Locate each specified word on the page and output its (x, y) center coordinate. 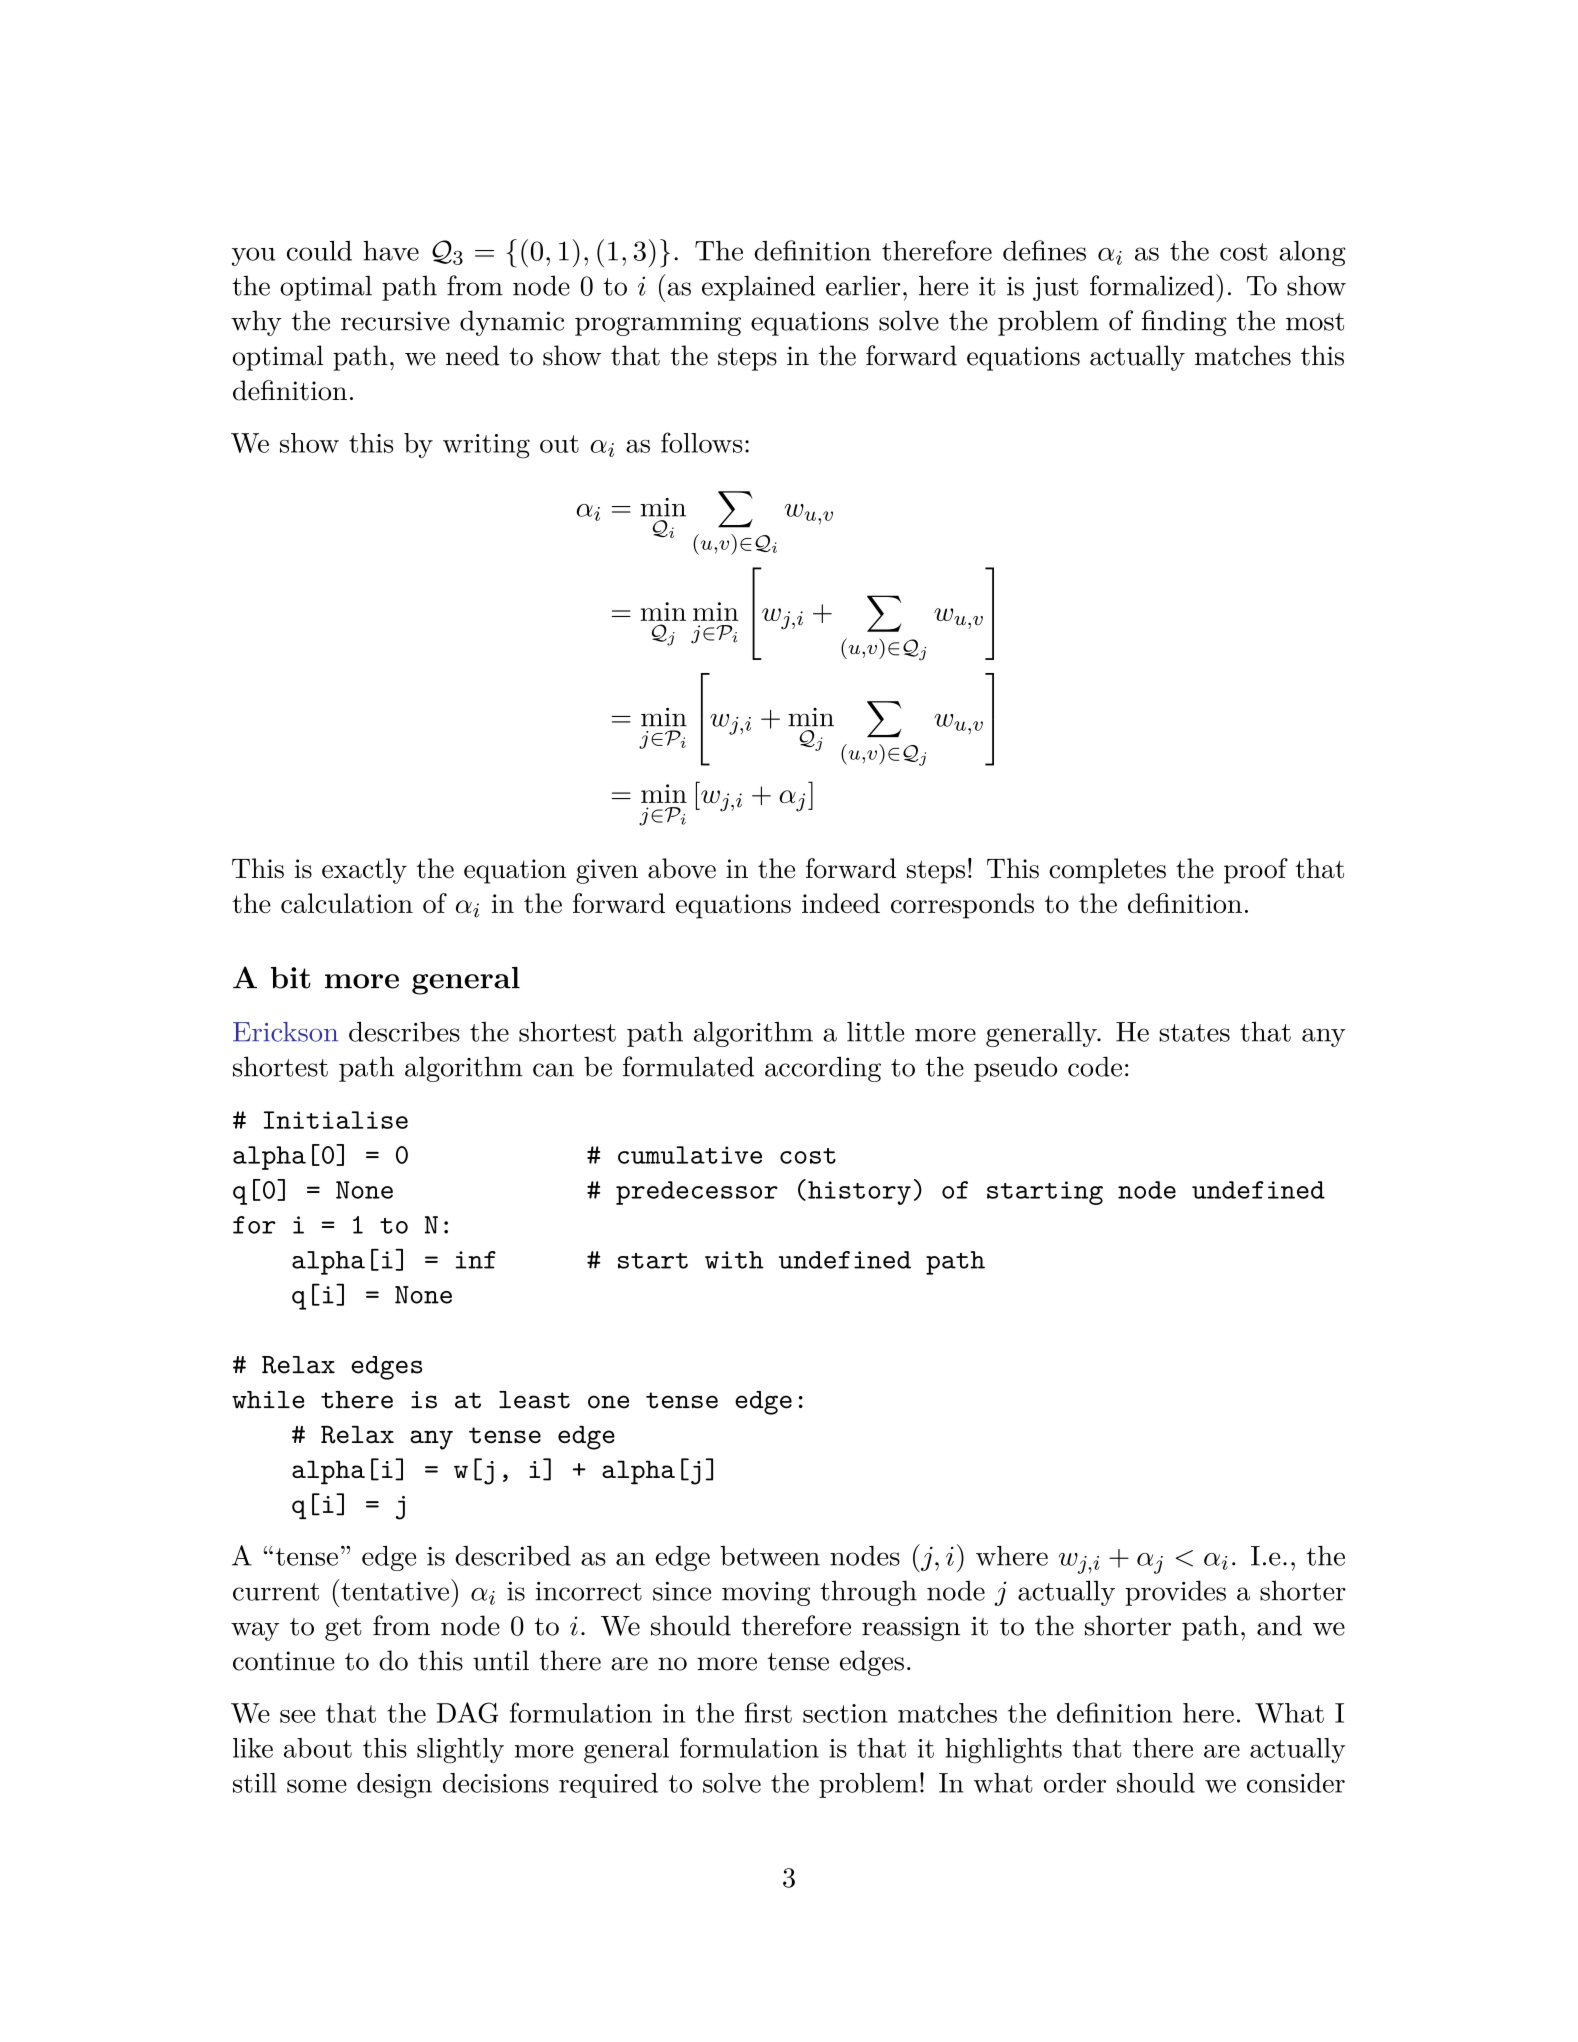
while (268, 1400)
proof (1256, 871)
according (823, 1069)
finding (1184, 323)
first (768, 1712)
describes (404, 1031)
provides (1175, 1593)
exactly (364, 871)
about (318, 1748)
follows (702, 442)
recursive (395, 321)
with (734, 1260)
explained (758, 288)
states (1194, 1033)
